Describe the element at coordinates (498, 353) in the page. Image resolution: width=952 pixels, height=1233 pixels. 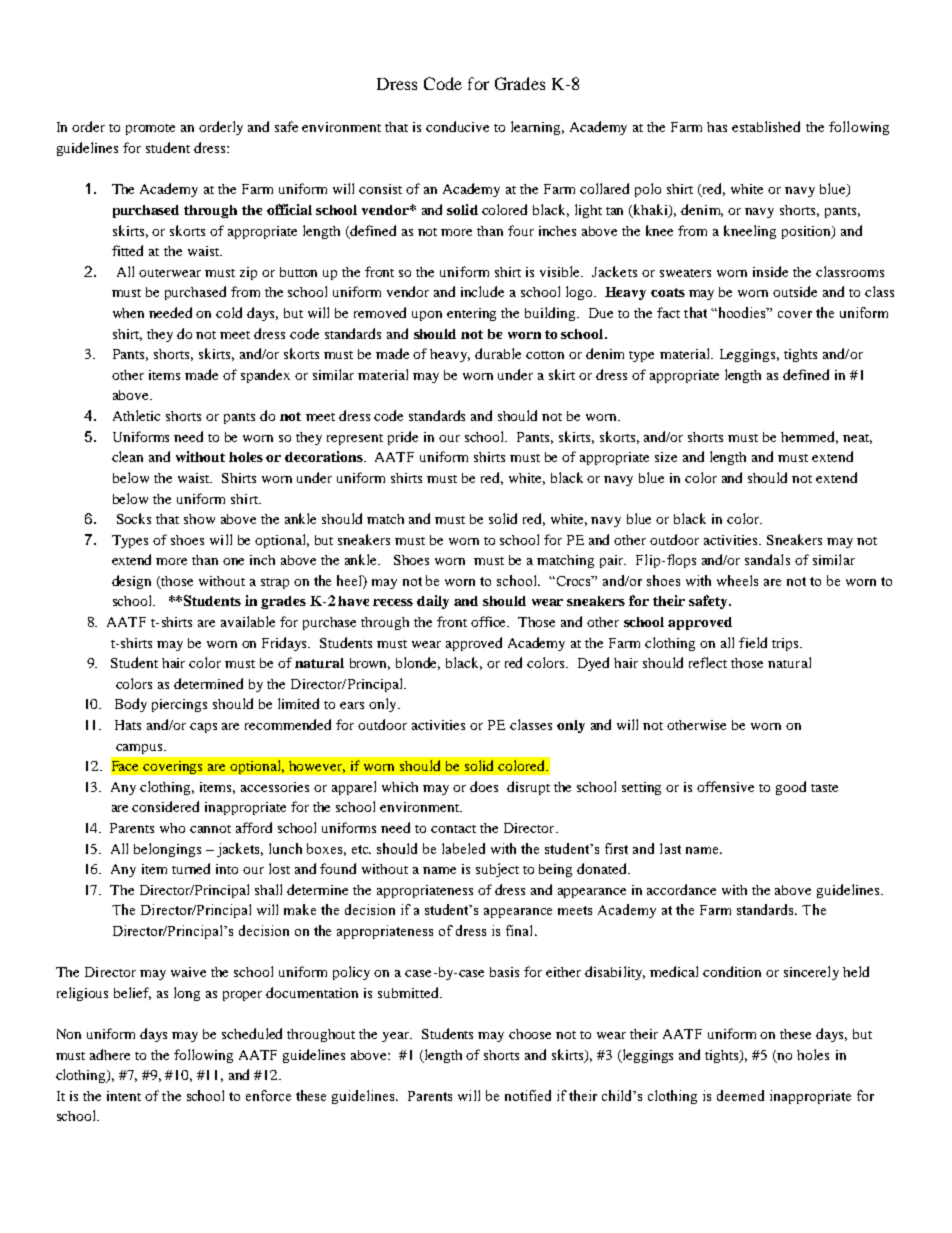
I see `durable` at that location.
